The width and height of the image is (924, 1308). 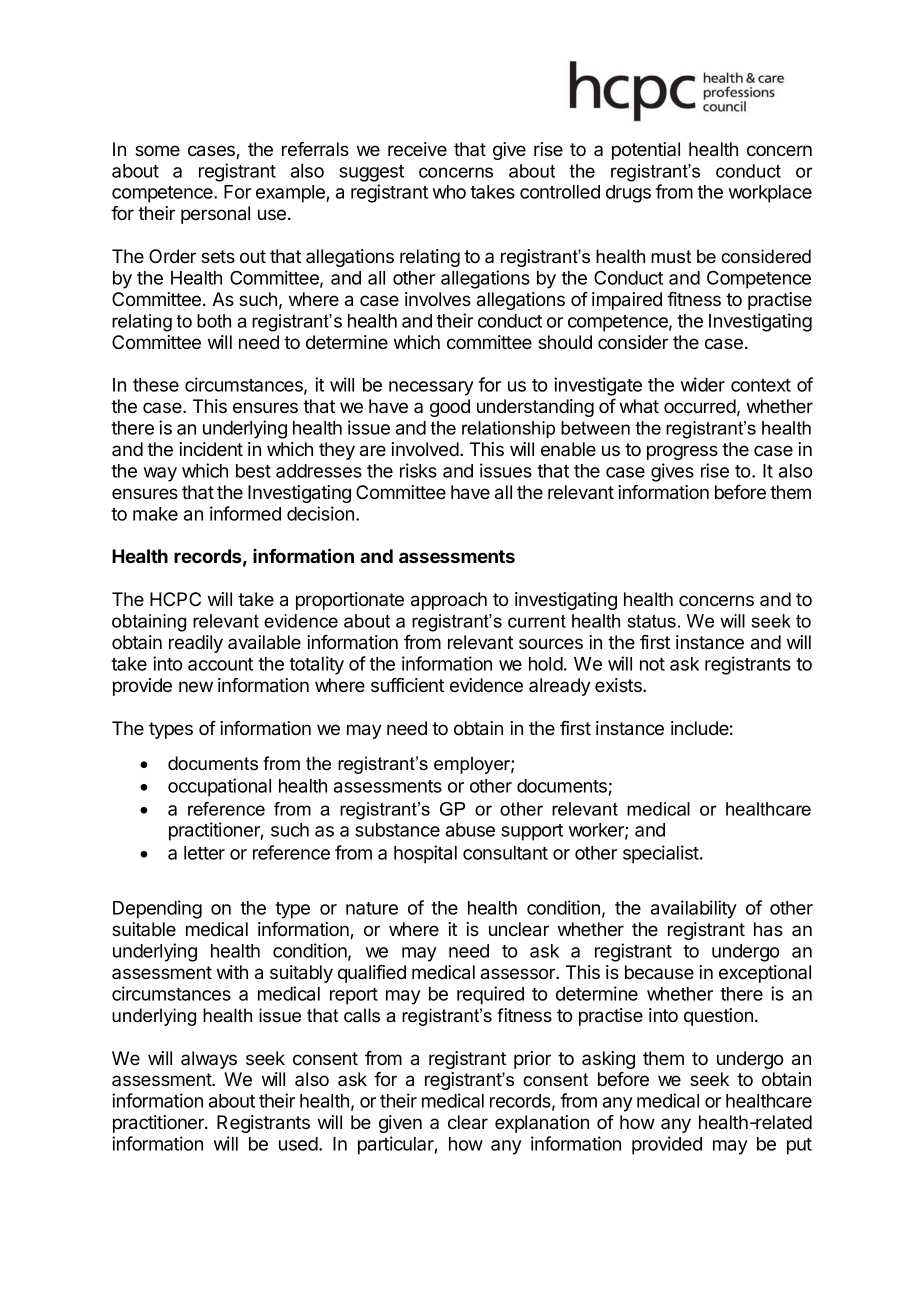 I want to click on informed, so click(x=245, y=513).
